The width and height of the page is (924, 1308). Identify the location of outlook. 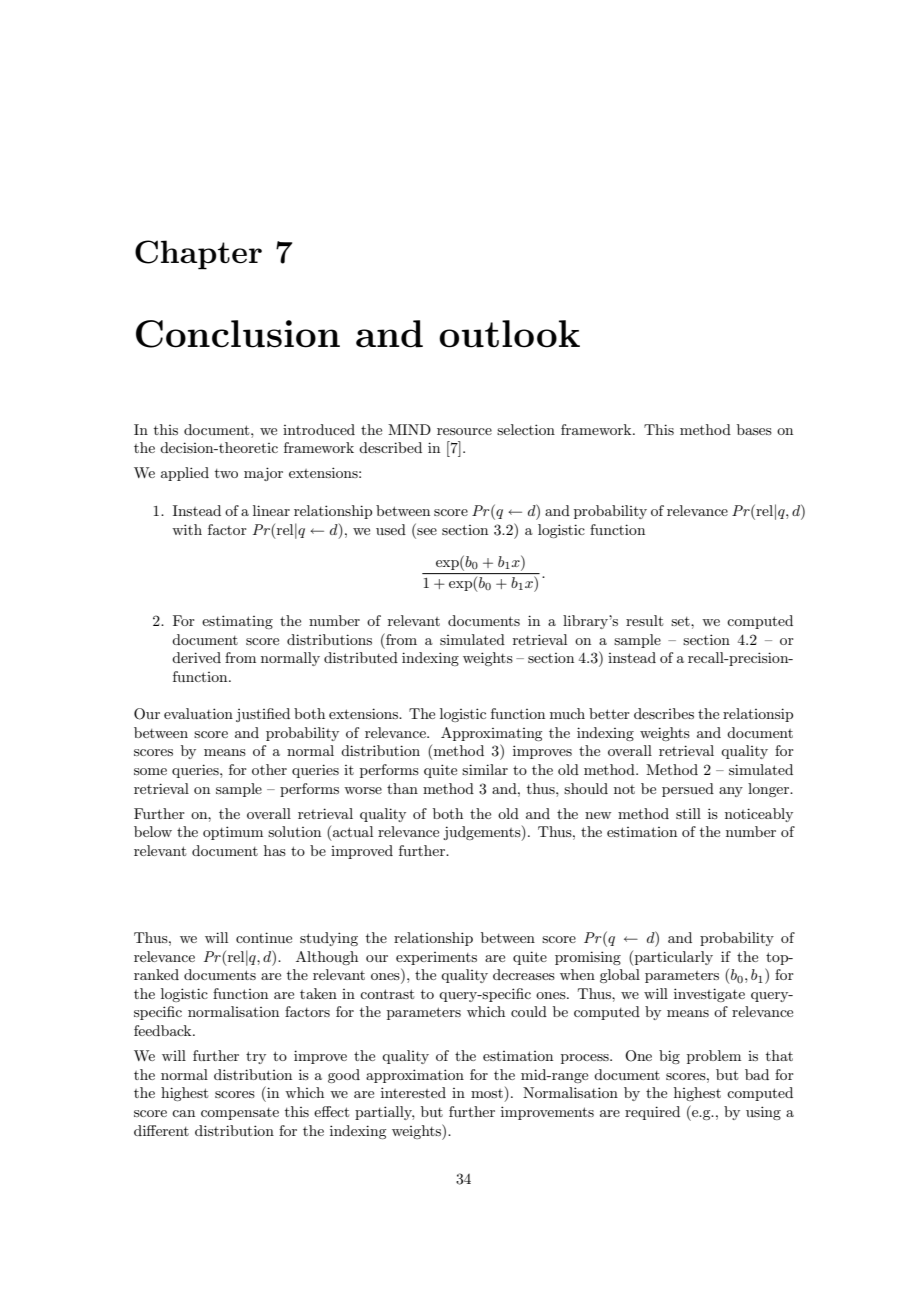
(509, 334).
